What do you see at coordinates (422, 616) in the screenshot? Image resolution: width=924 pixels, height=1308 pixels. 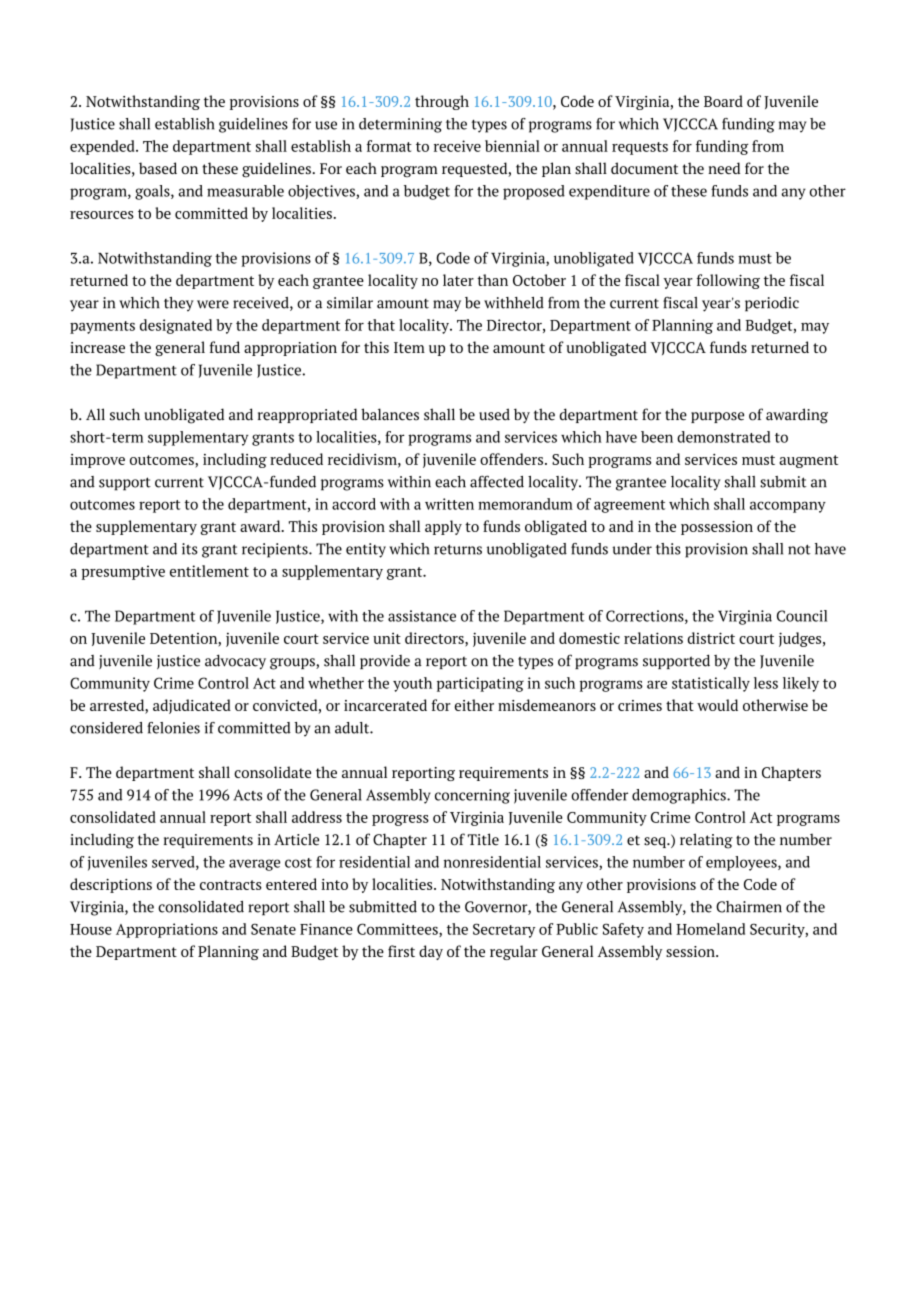 I see `assistance` at bounding box center [422, 616].
